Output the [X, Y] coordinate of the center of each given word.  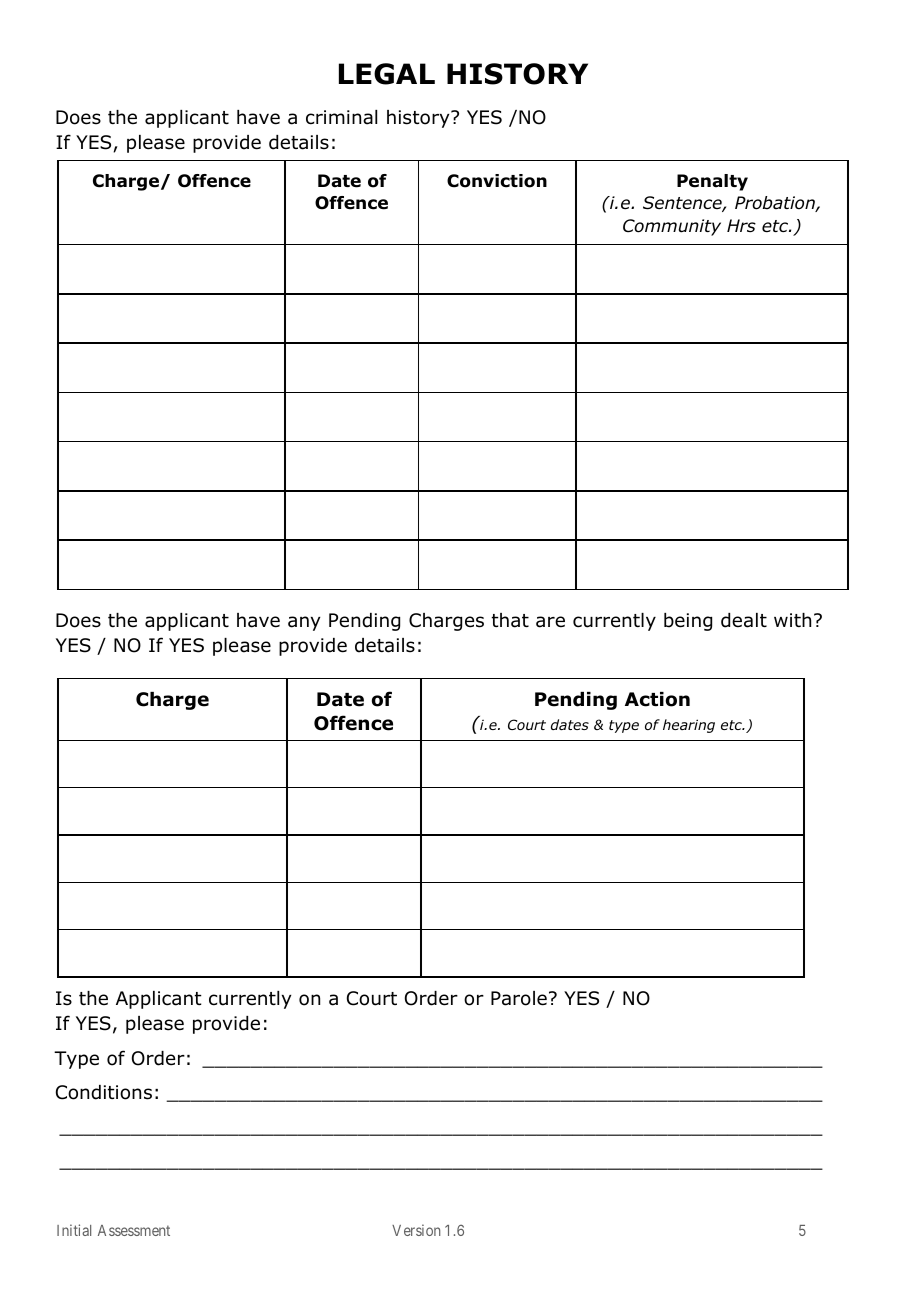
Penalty [712, 182]
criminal [341, 117]
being [688, 622]
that [510, 620]
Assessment [134, 1230]
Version [416, 1230]
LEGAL [387, 74]
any [304, 623]
